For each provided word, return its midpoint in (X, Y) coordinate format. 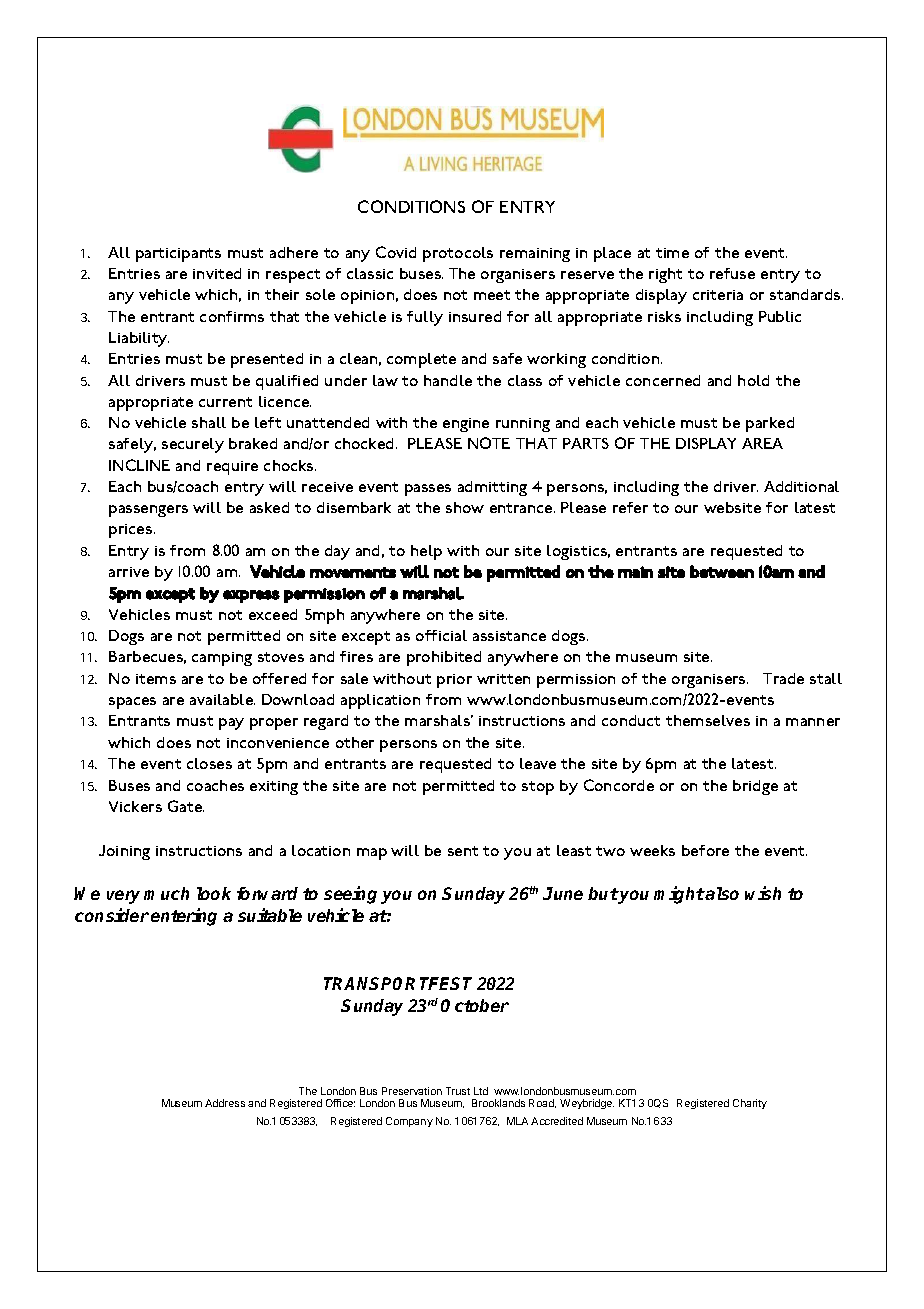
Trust (458, 1091)
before (705, 850)
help (426, 552)
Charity (750, 1104)
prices (132, 531)
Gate (186, 806)
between (722, 571)
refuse (732, 273)
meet (492, 295)
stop (538, 788)
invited (217, 273)
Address (225, 1103)
